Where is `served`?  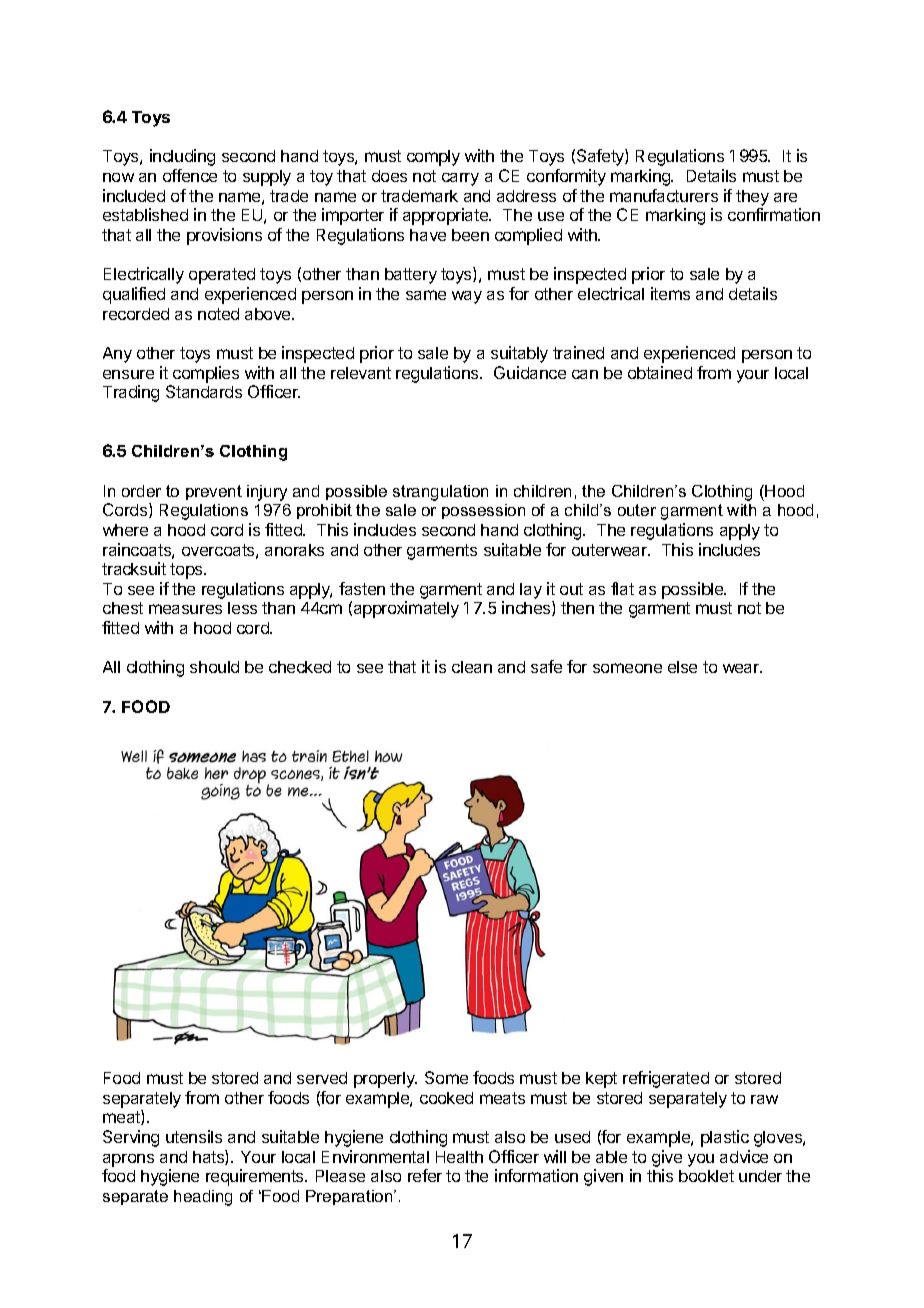
served is located at coordinates (322, 1078).
